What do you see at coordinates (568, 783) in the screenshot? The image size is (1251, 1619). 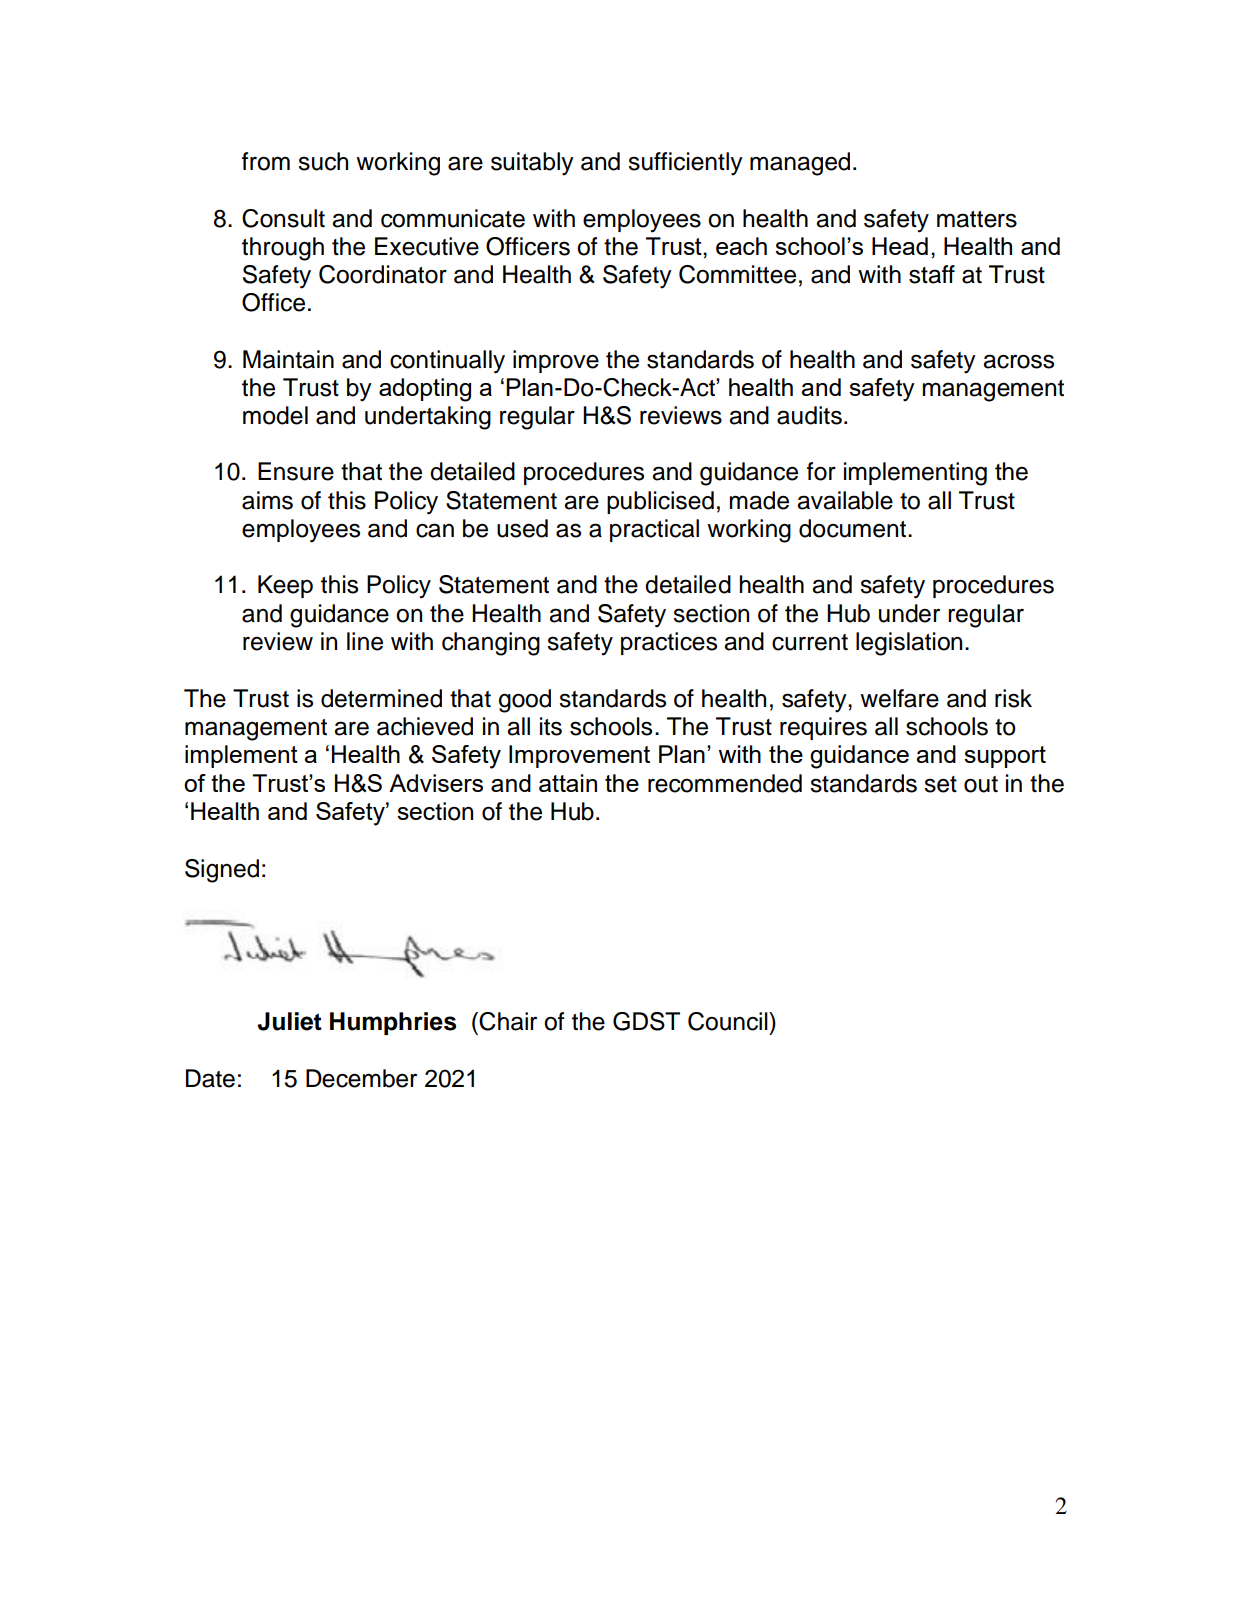 I see `attain` at bounding box center [568, 783].
